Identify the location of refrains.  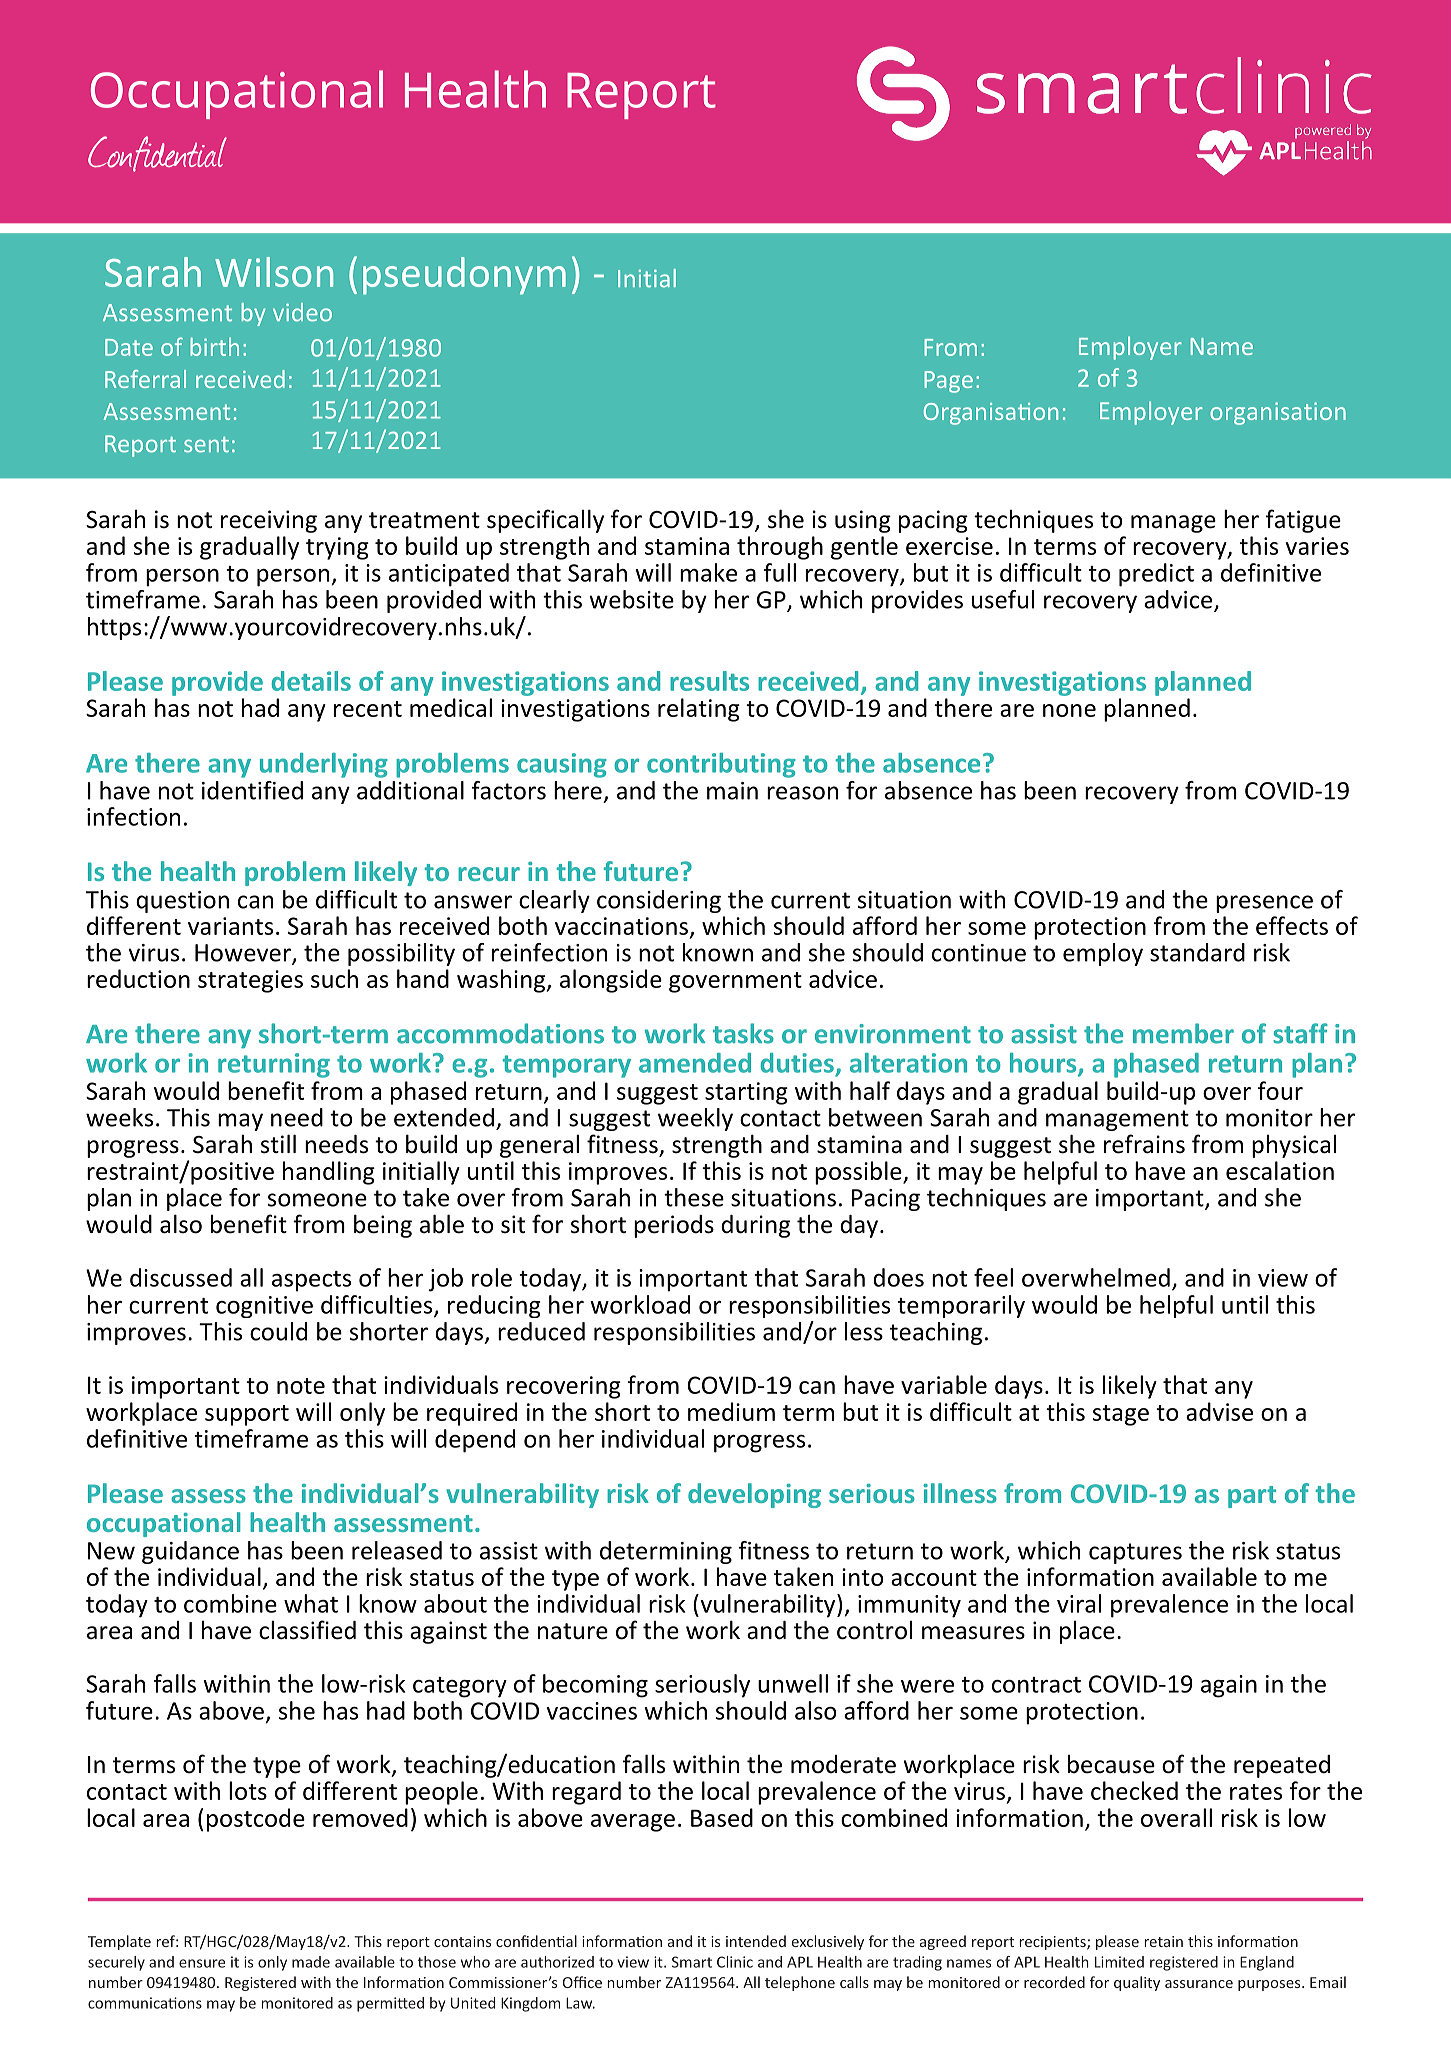
(1144, 1144).
